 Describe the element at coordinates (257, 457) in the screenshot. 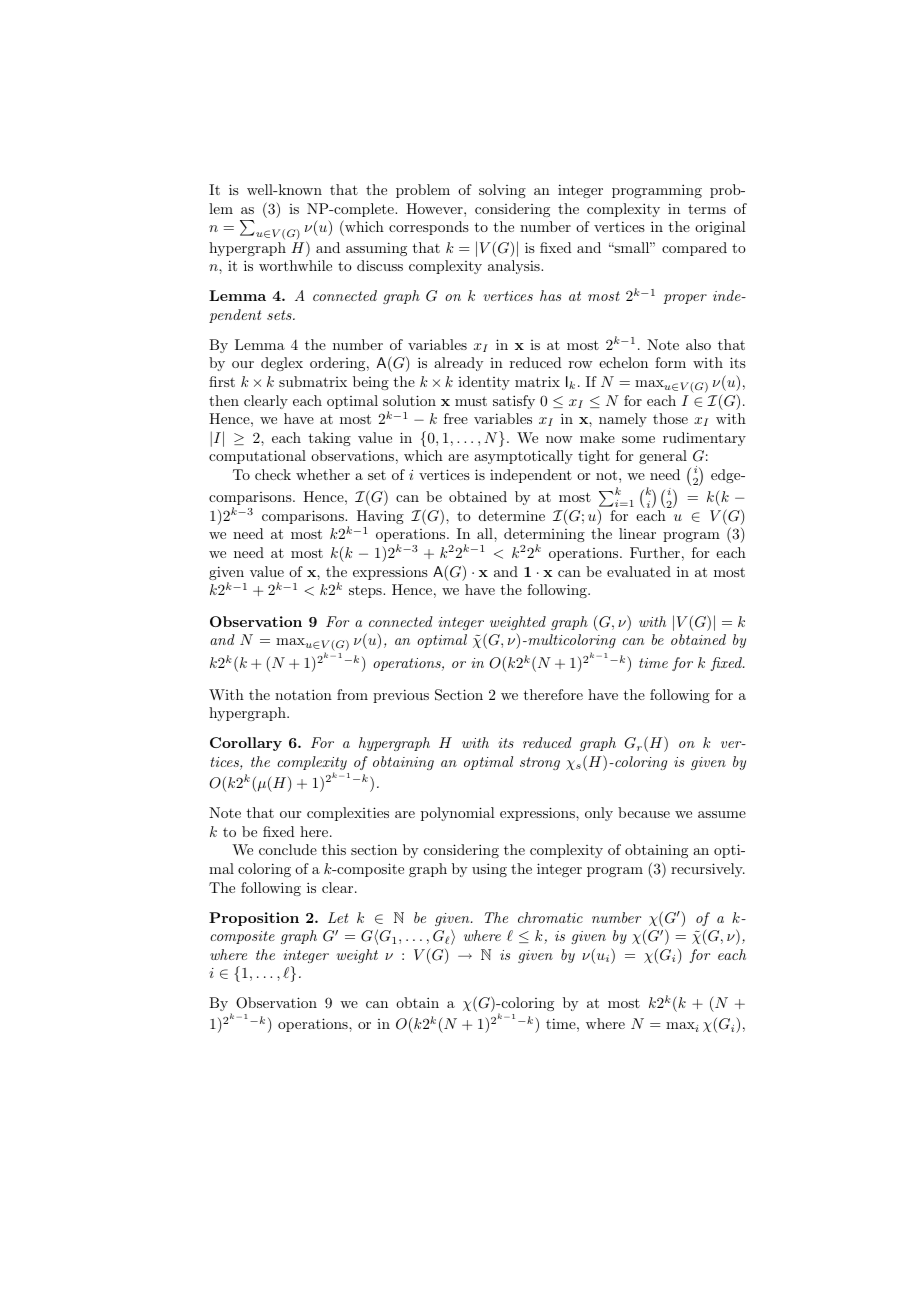

I see `computational` at that location.
